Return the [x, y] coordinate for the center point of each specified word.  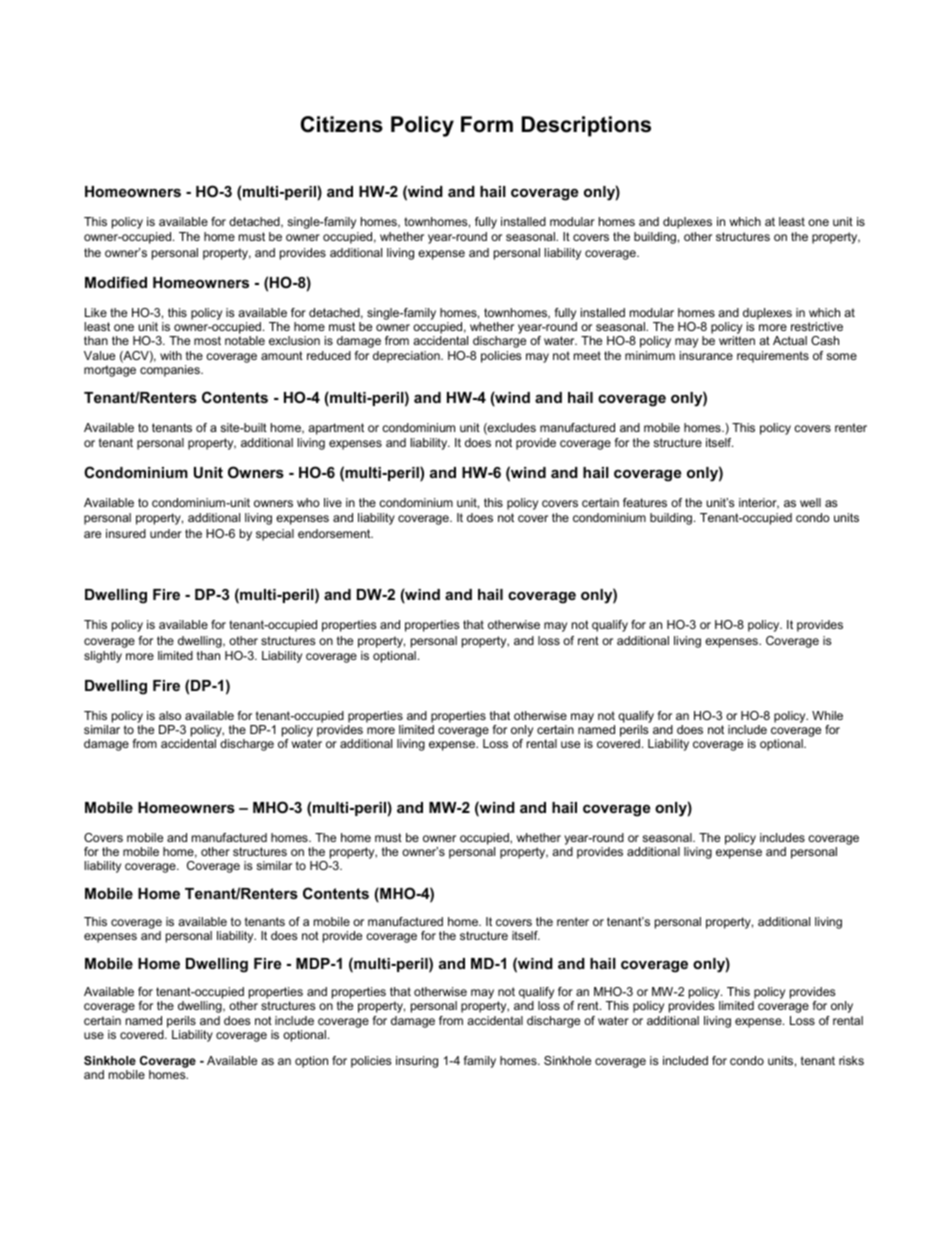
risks [851, 1060]
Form [487, 124]
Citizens [342, 124]
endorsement [335, 533]
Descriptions [586, 126]
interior [759, 503]
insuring [417, 1062]
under [166, 533]
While [827, 715]
